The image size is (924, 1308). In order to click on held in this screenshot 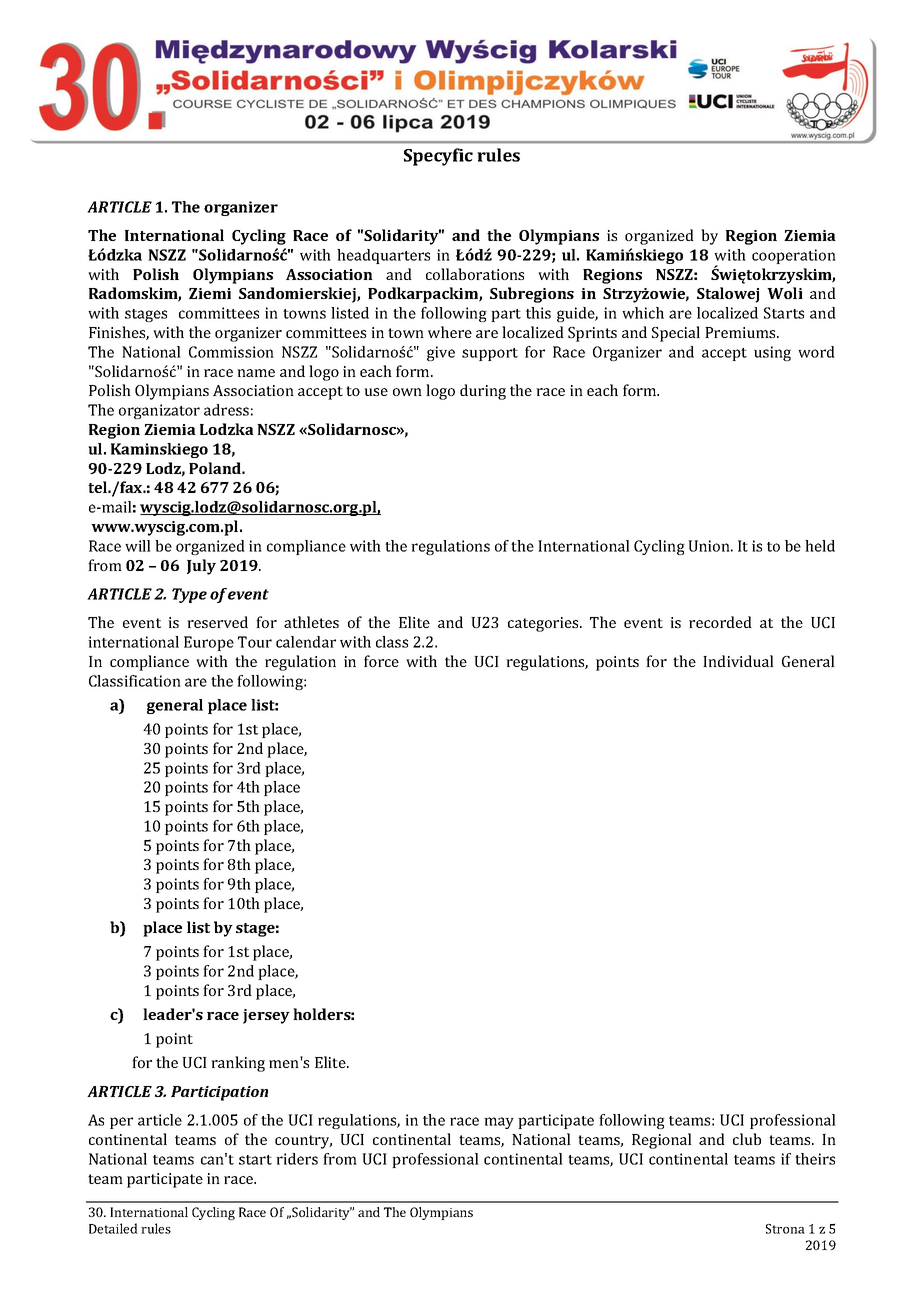, I will do `click(820, 546)`.
